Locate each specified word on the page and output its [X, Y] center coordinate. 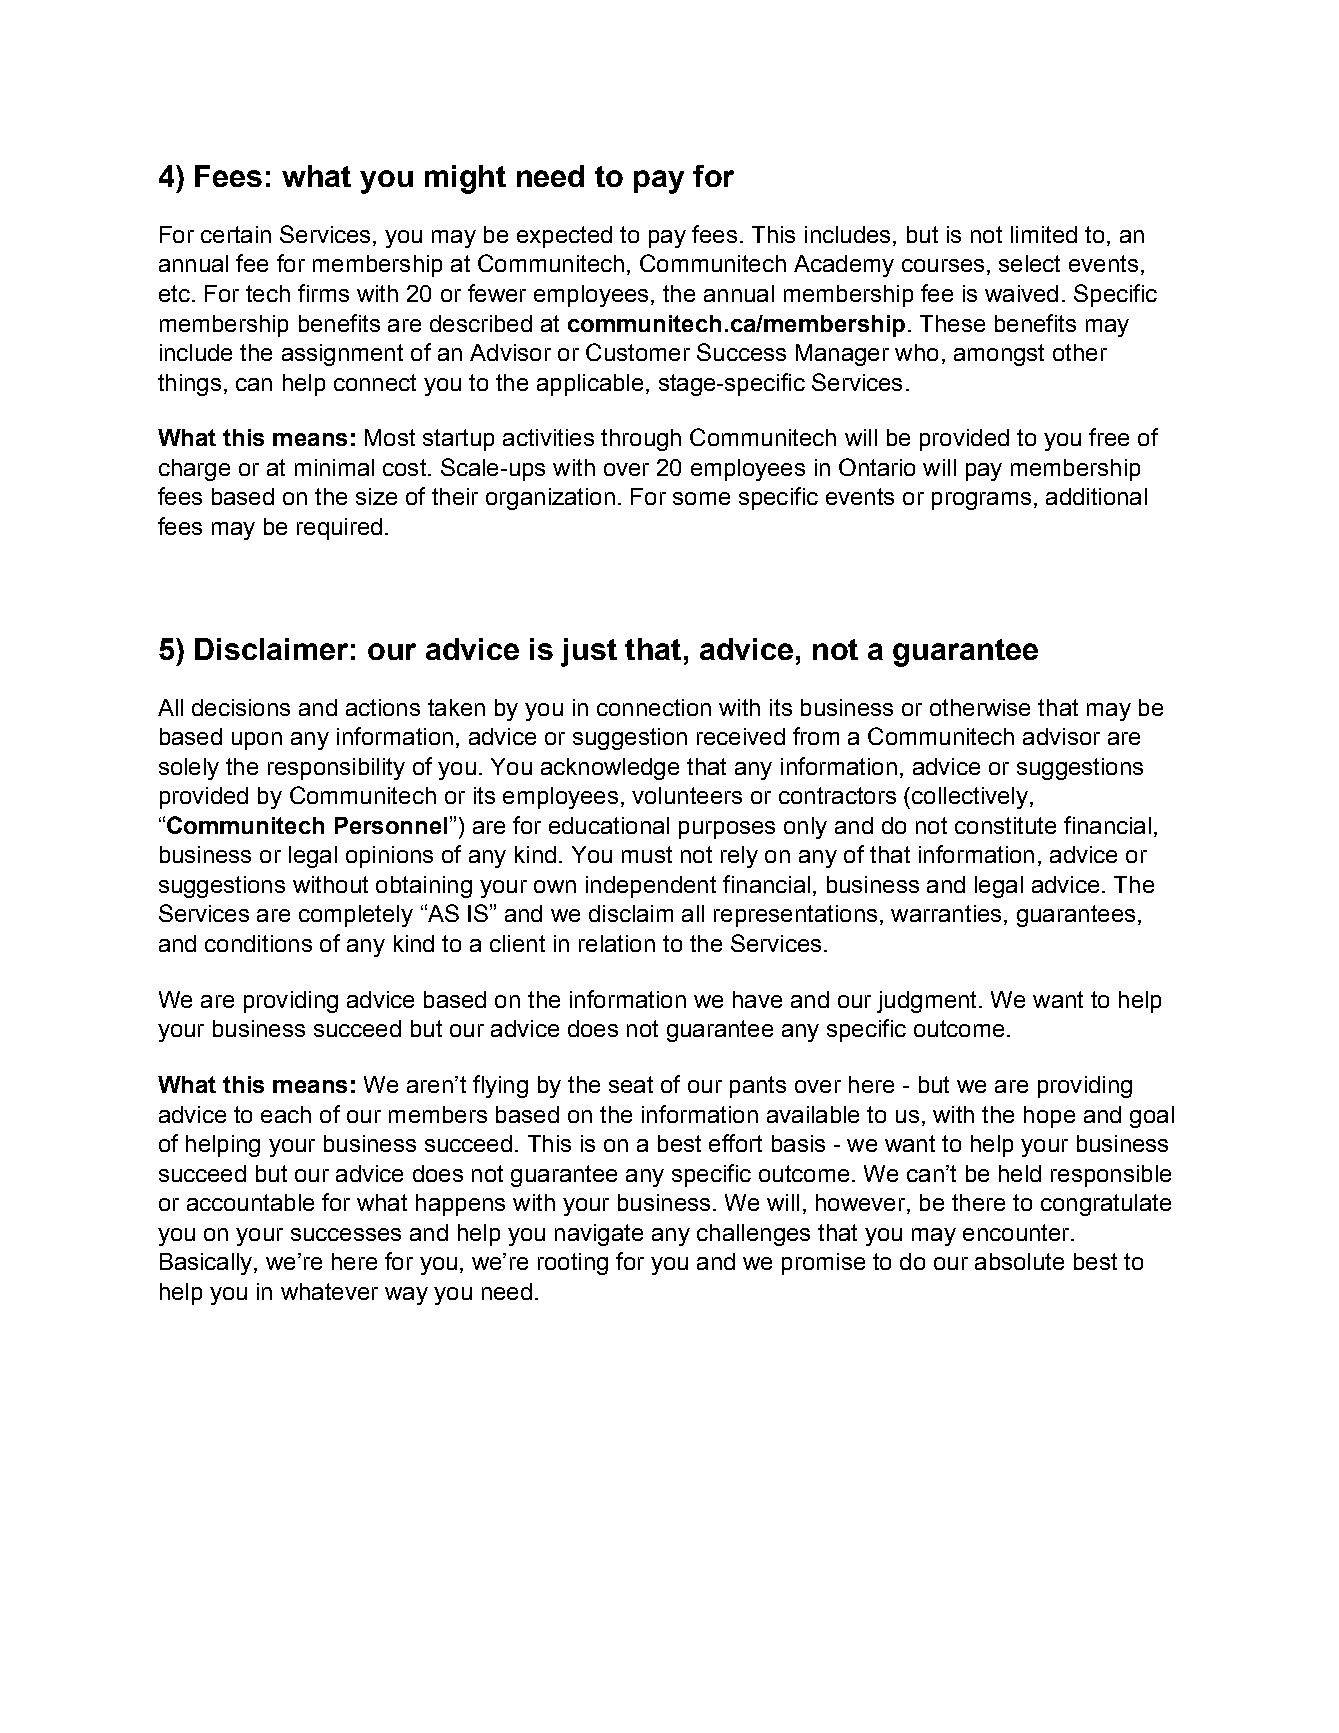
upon [257, 741]
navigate [599, 1235]
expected [564, 237]
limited [1044, 234]
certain [236, 234]
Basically [207, 1264]
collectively [970, 798]
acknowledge [610, 769]
